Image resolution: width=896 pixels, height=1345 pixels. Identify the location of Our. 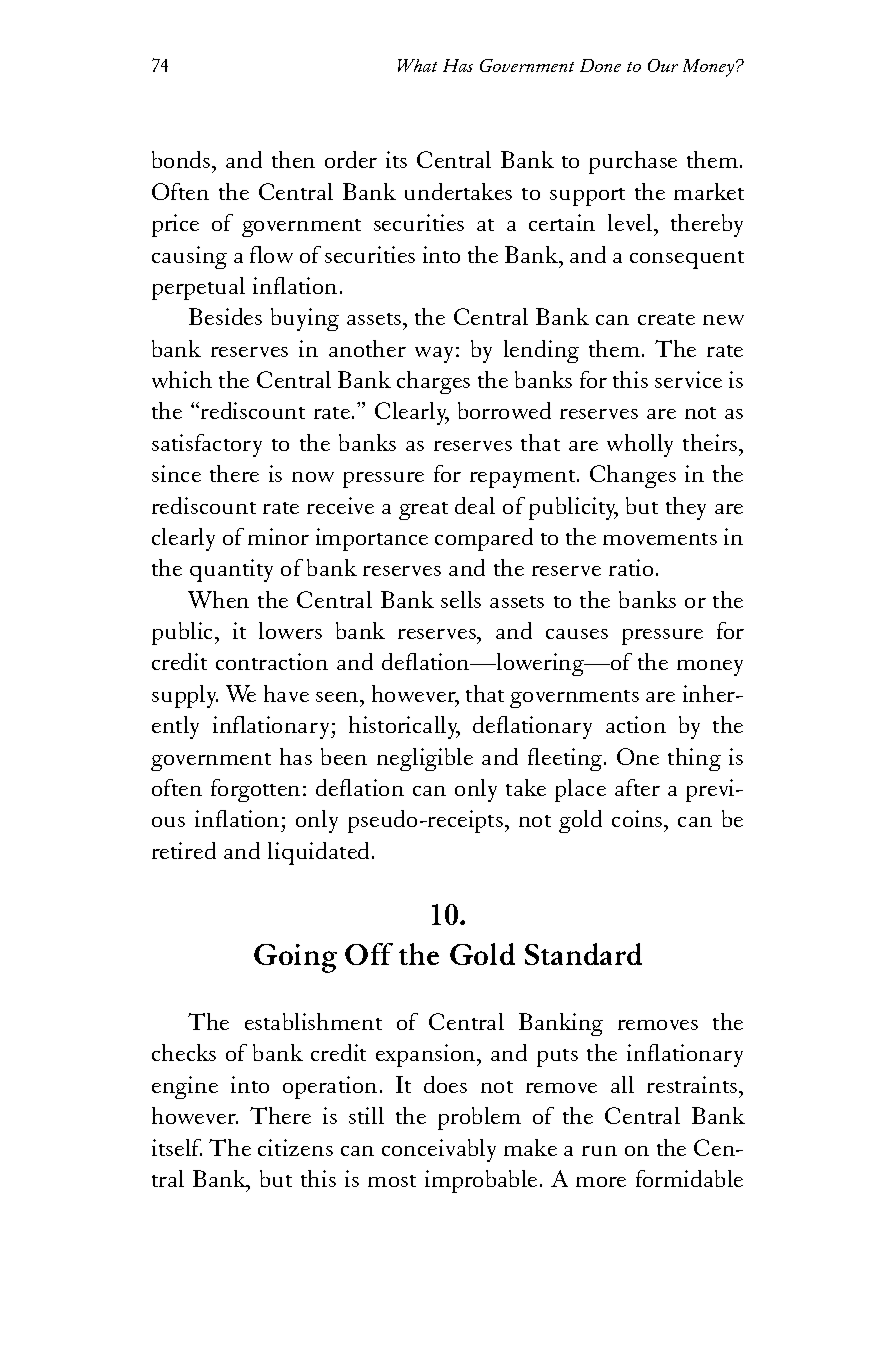
(663, 65).
